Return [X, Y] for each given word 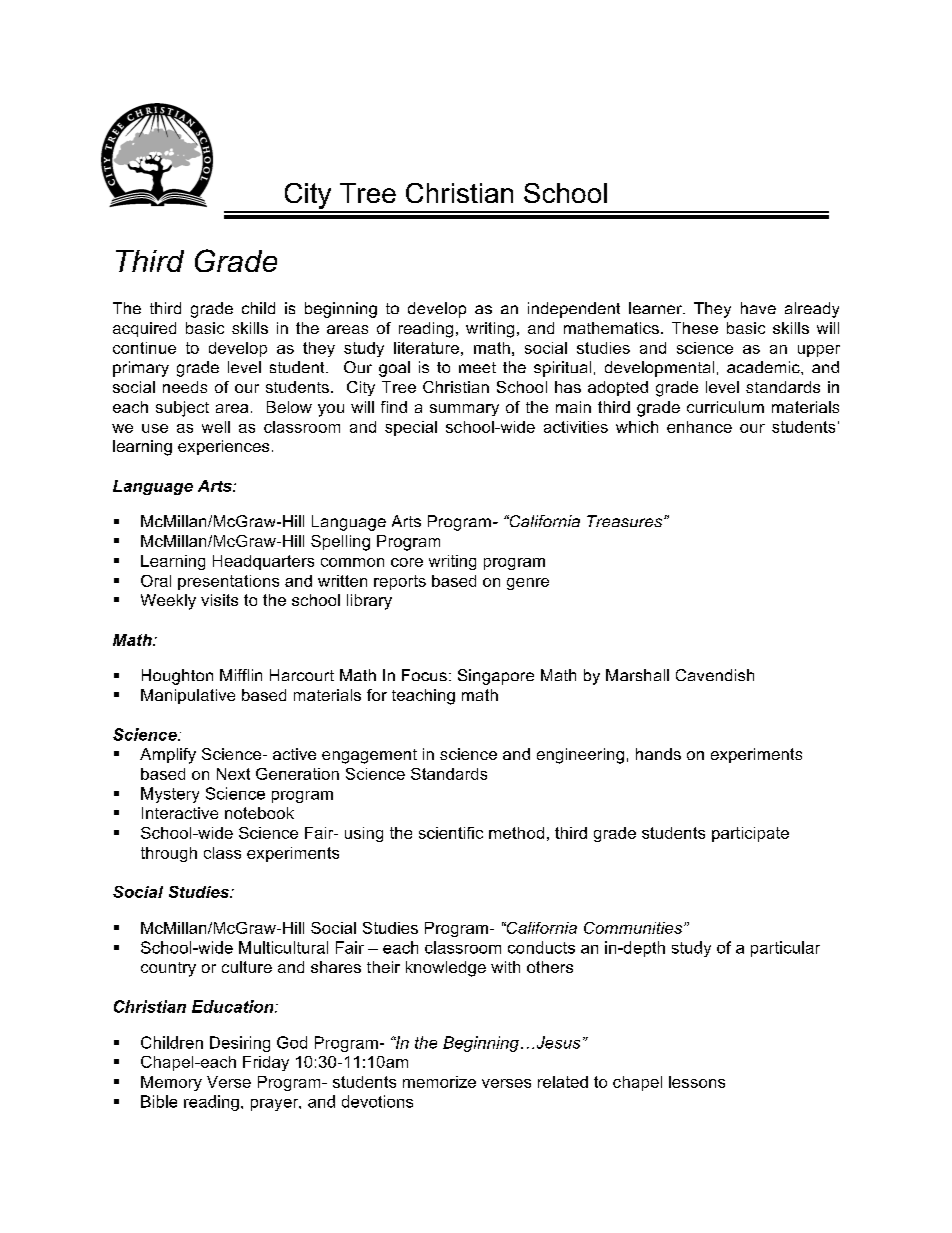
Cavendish [715, 675]
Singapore [496, 677]
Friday [266, 1063]
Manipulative [188, 696]
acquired [144, 329]
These [695, 328]
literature [426, 348]
